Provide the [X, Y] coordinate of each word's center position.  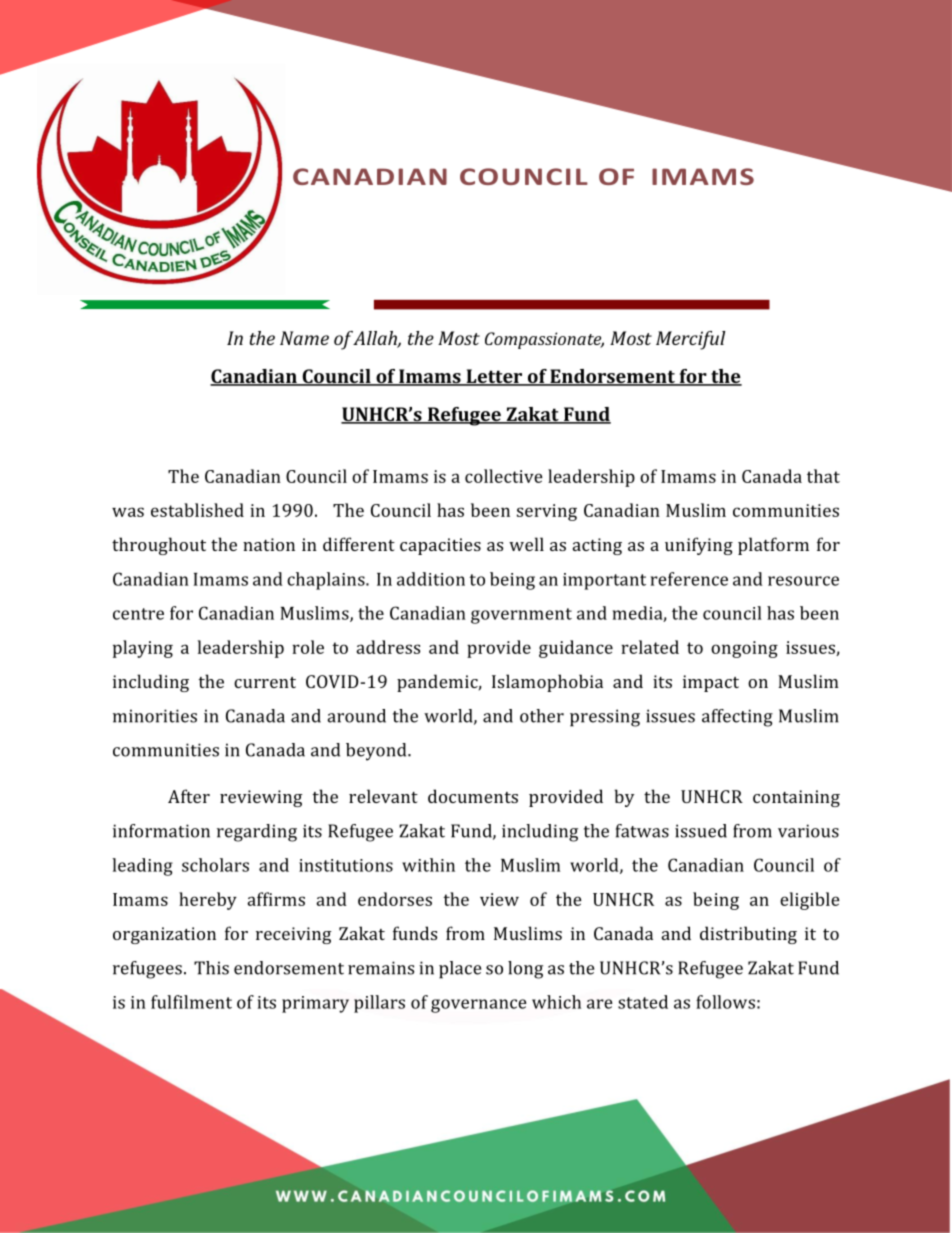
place [460, 970]
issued [701, 831]
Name [304, 338]
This [211, 968]
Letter [494, 377]
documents [473, 796]
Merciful [690, 340]
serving [547, 512]
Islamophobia [547, 683]
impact [711, 683]
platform [773, 546]
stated [643, 1002]
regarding [257, 833]
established [197, 510]
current [265, 682]
